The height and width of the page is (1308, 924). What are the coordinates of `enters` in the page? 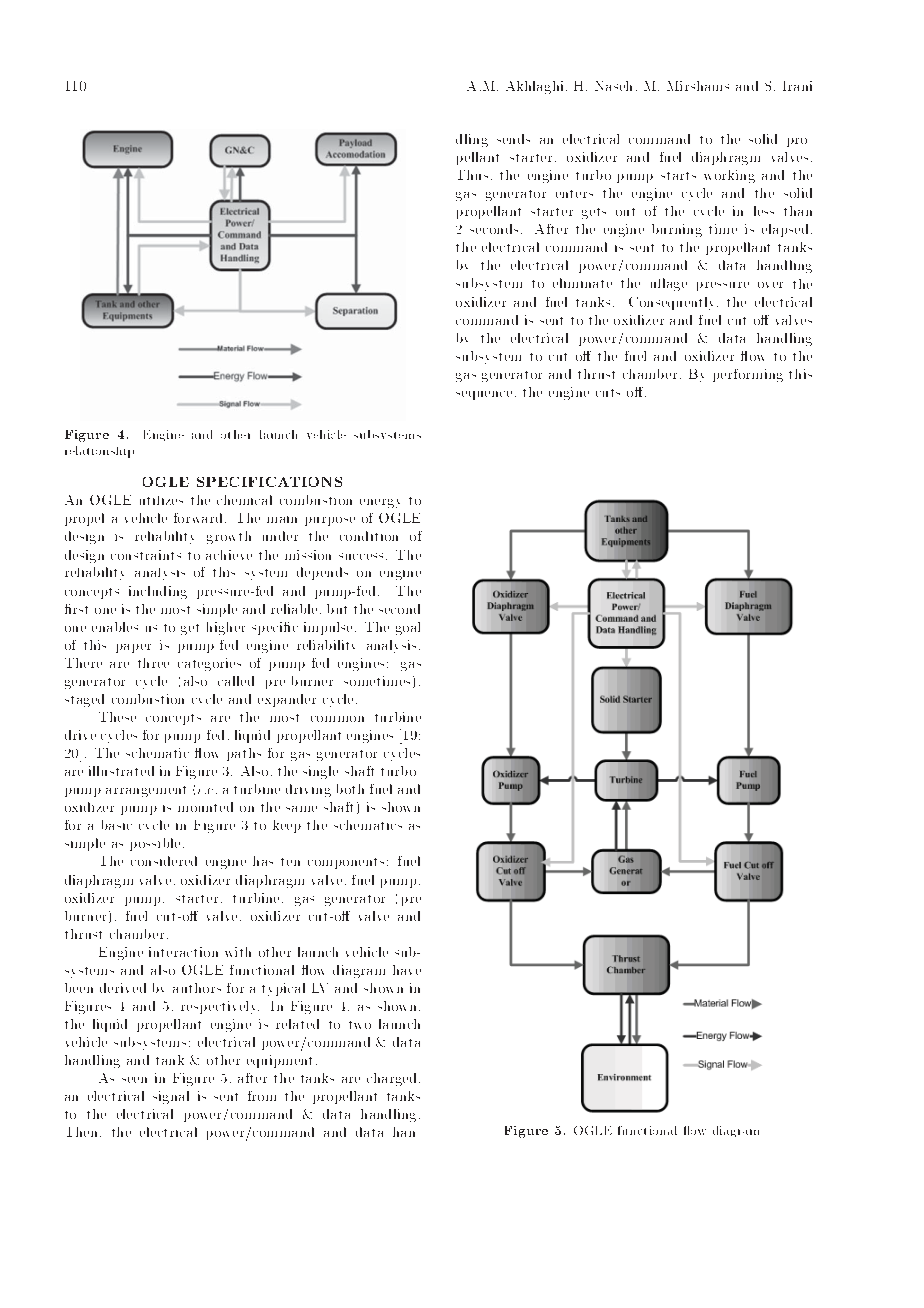 It's located at (574, 194).
